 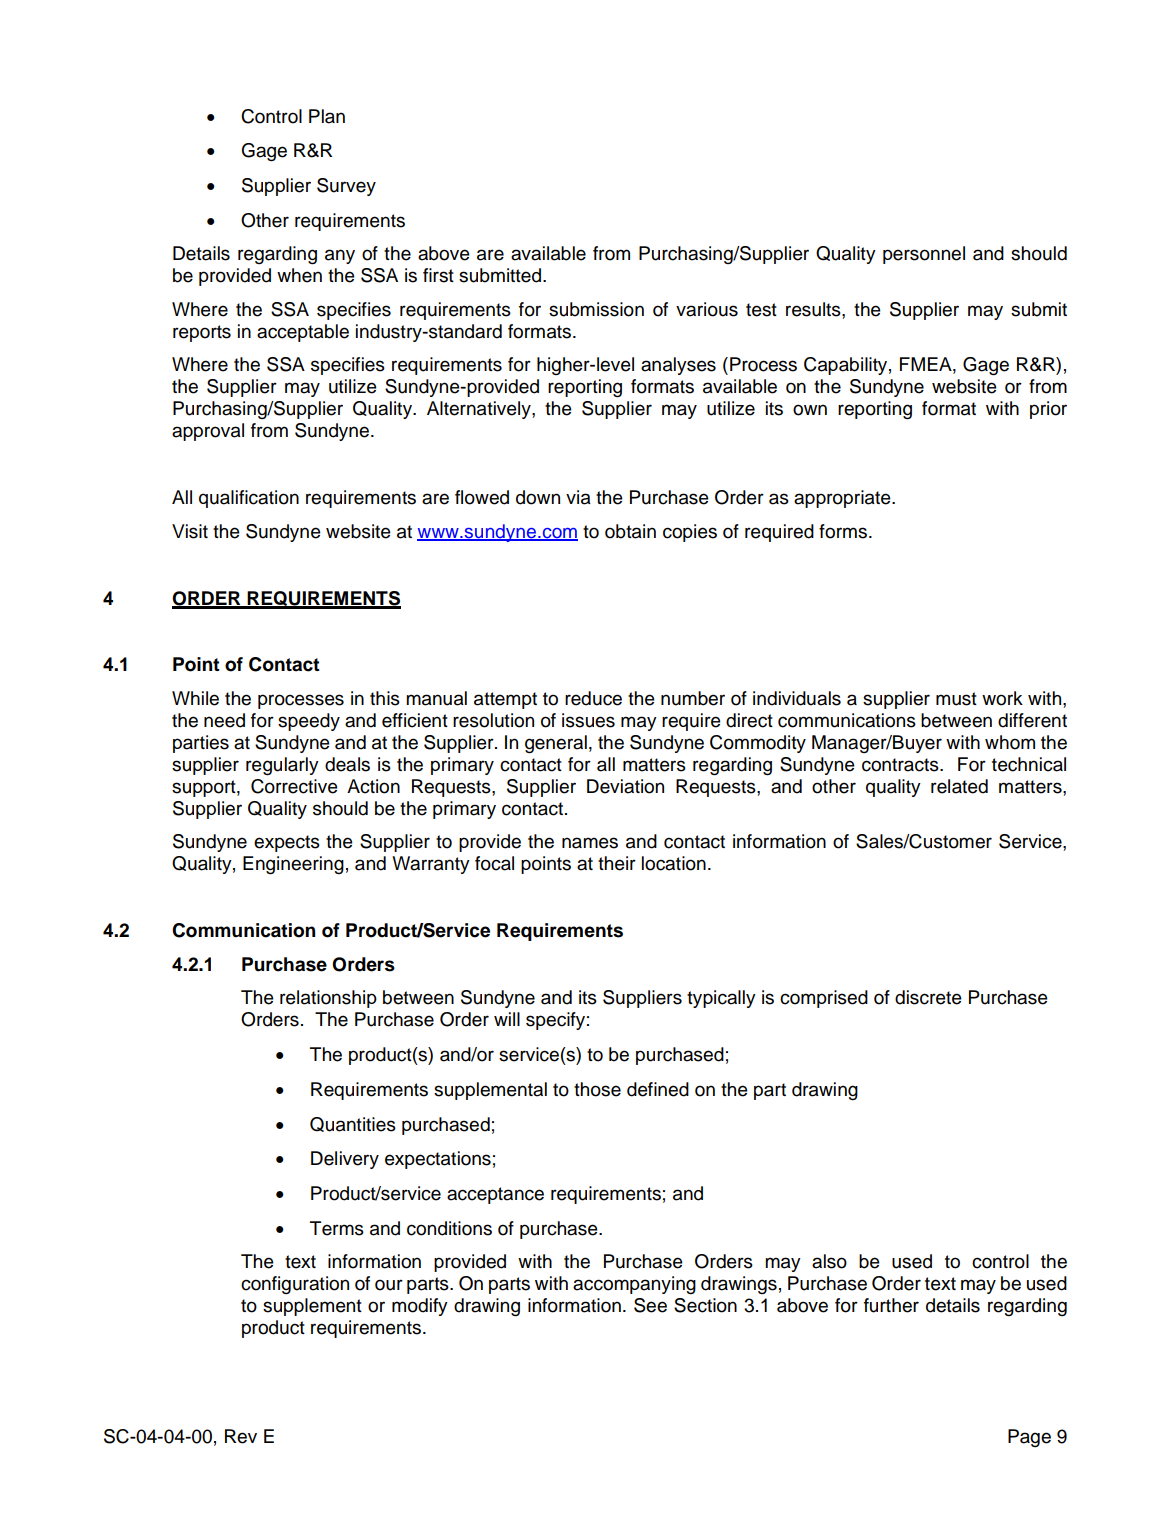 I want to click on obtain, so click(x=630, y=531).
